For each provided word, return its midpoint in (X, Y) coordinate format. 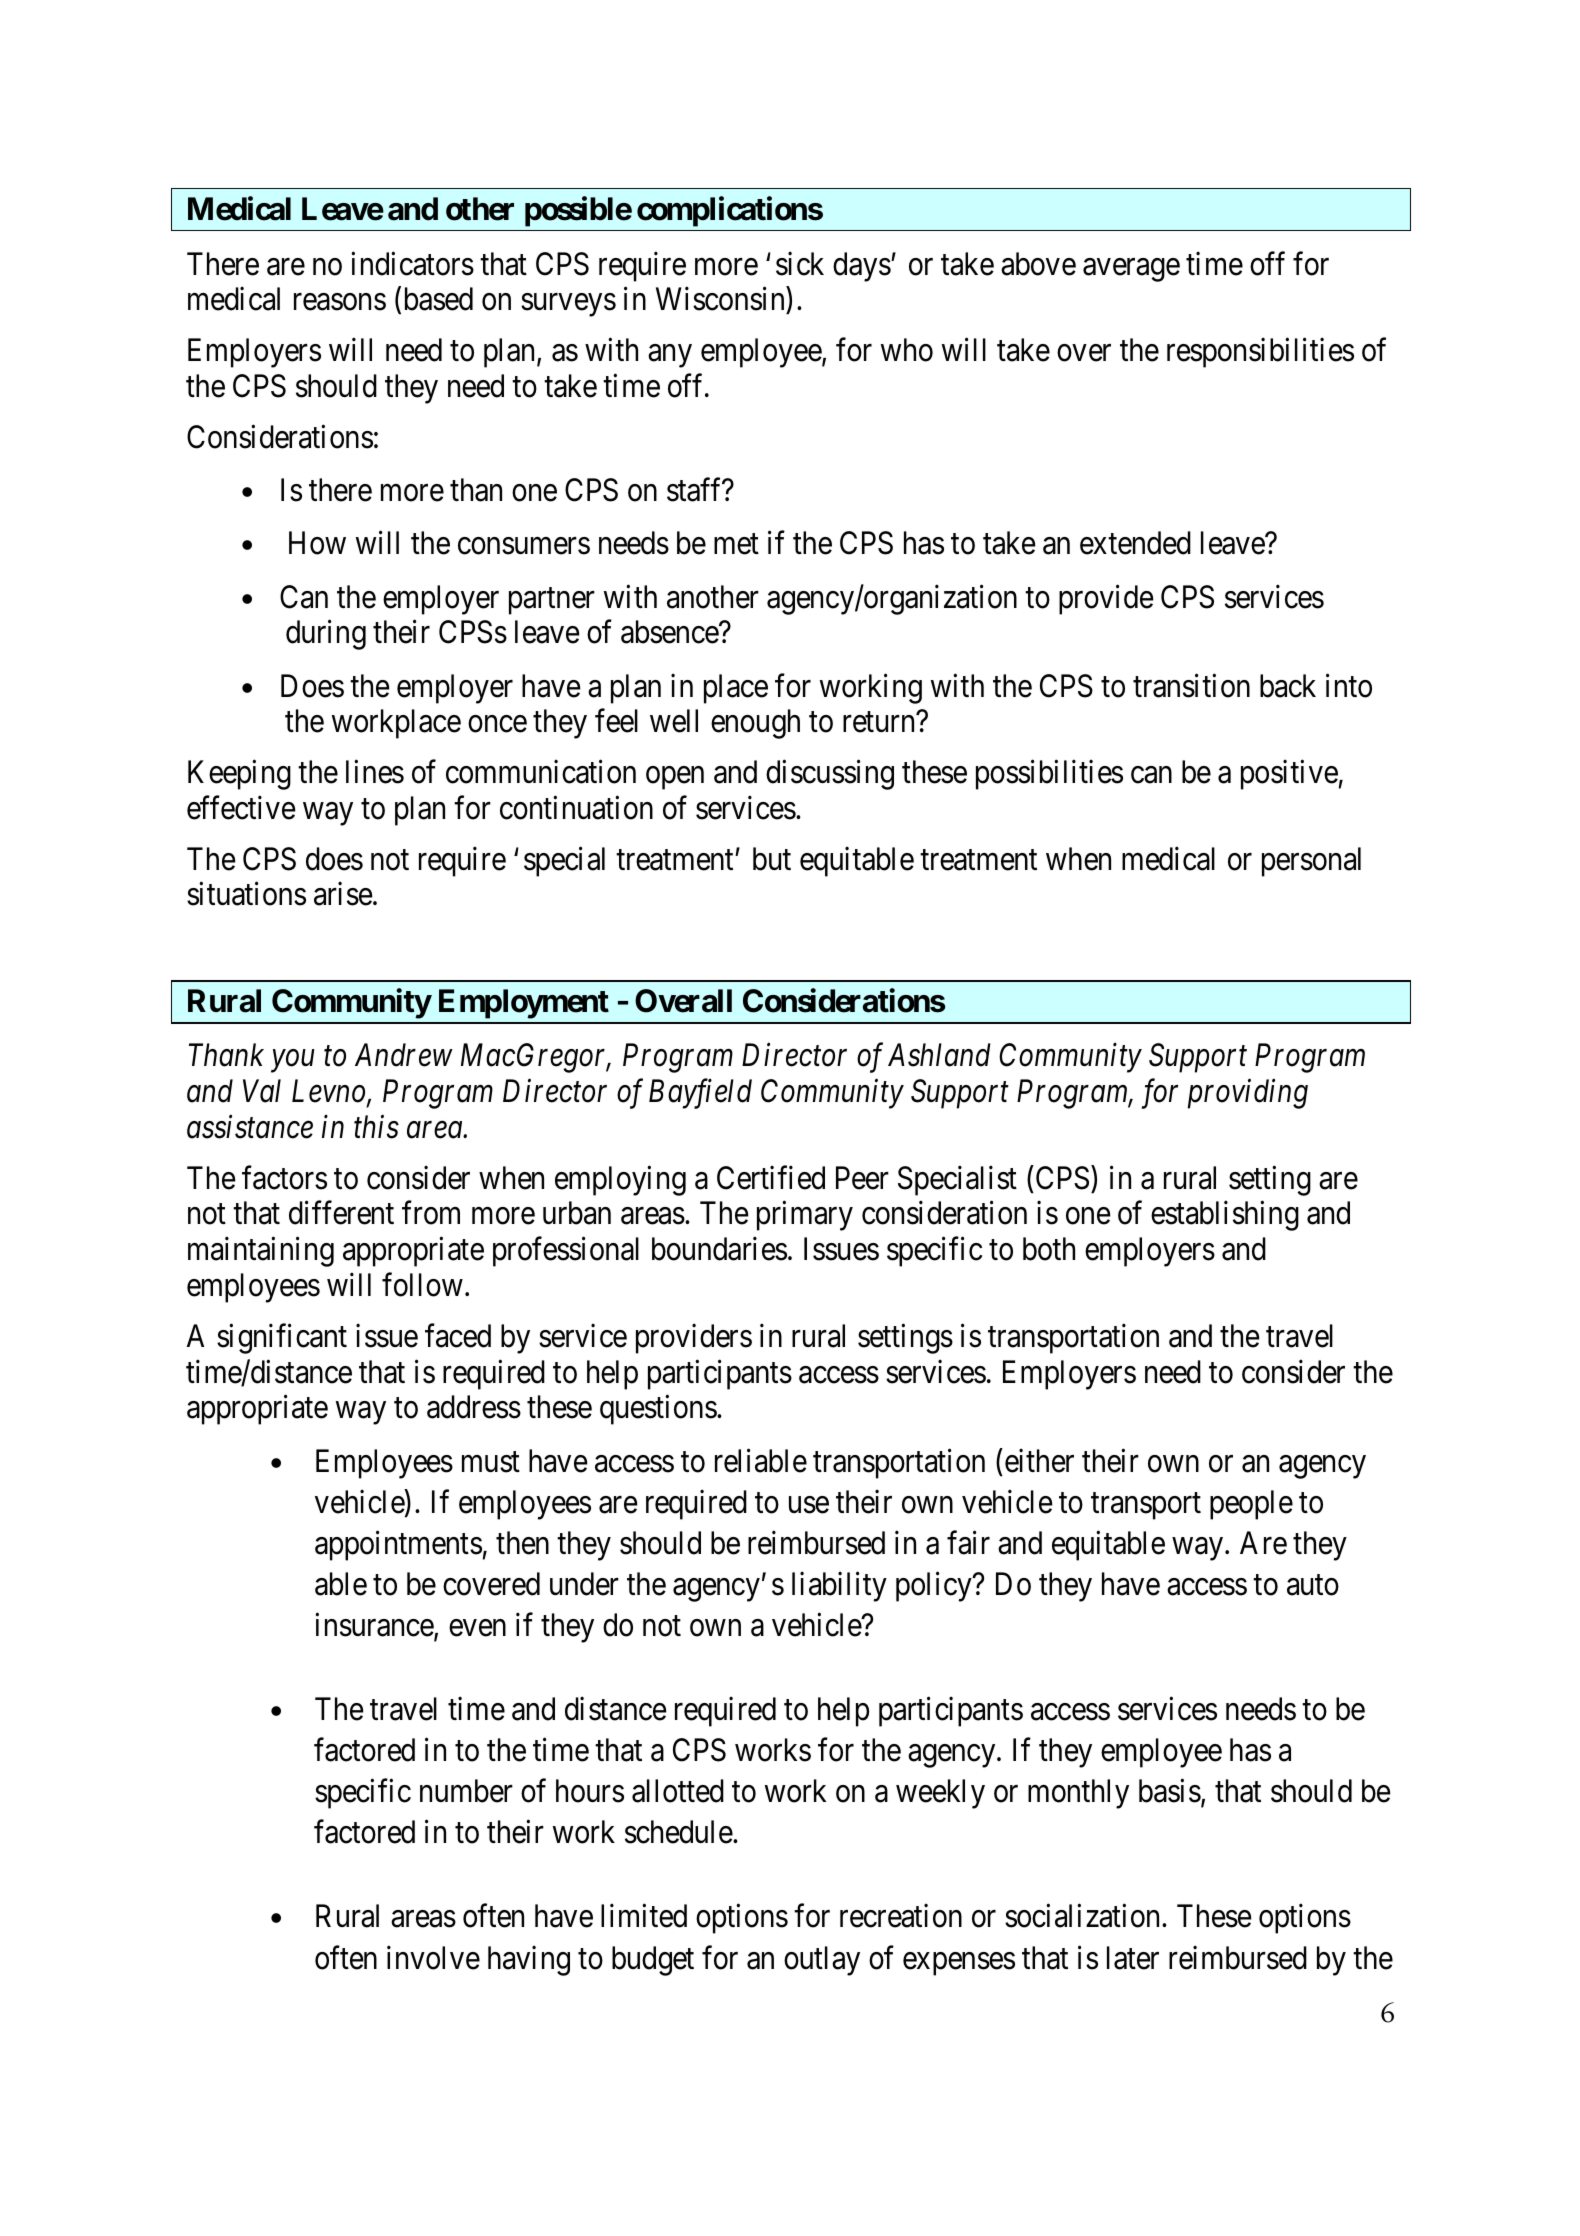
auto (1313, 1585)
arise (343, 894)
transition (1191, 686)
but (772, 859)
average (1131, 270)
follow (422, 1285)
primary (805, 1216)
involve (433, 1957)
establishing (1225, 1216)
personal (1311, 862)
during (326, 635)
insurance (375, 1626)
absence (670, 632)
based (436, 300)
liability (839, 1587)
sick (800, 263)
